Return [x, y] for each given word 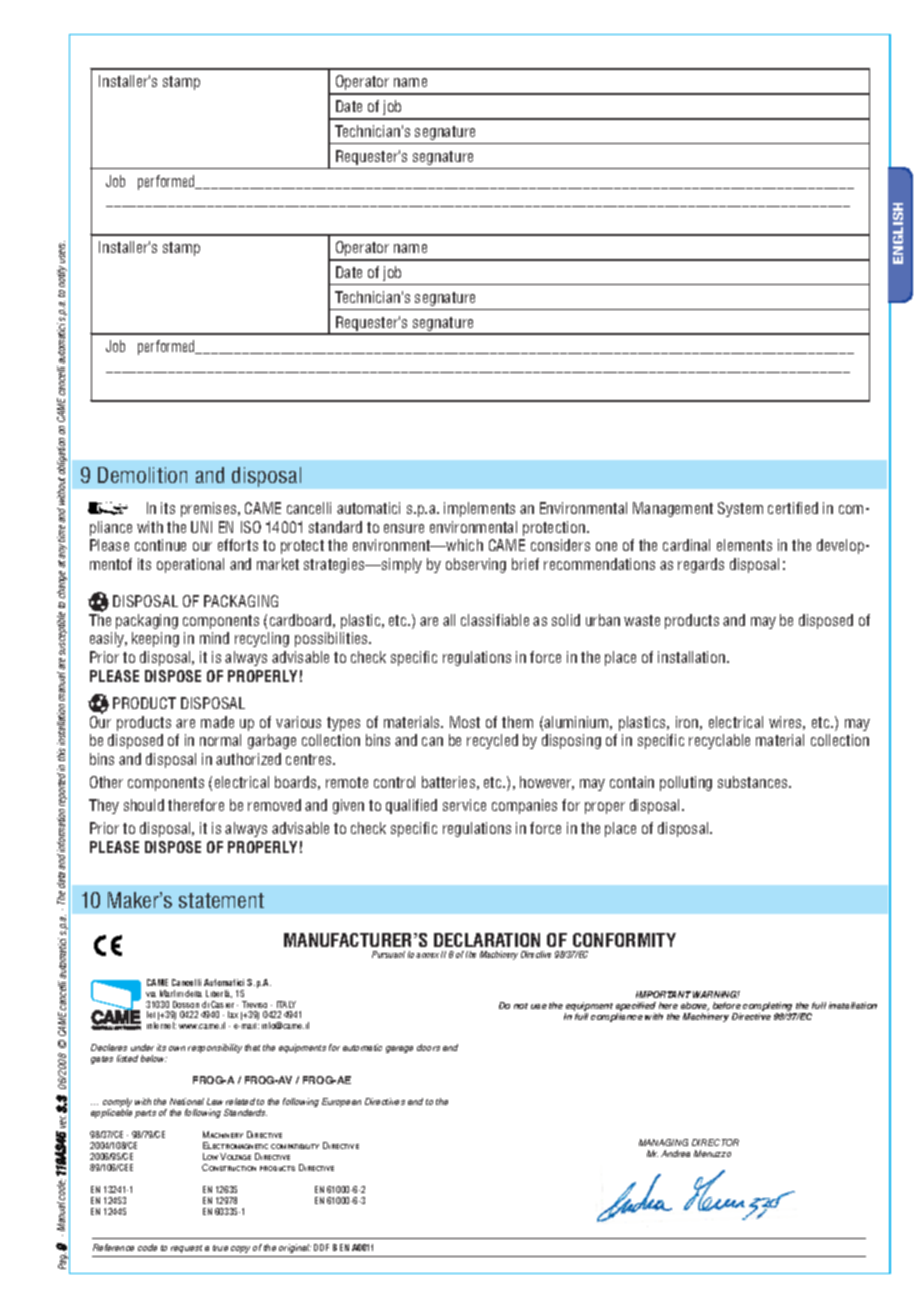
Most [465, 722]
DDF [321, 1247]
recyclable [719, 741]
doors [428, 1047]
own [177, 1048]
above [695, 1006]
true [220, 1248]
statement [221, 900]
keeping [155, 639]
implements [479, 509]
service [464, 805]
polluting [686, 783]
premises [210, 509]
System [740, 509]
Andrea [675, 1153]
